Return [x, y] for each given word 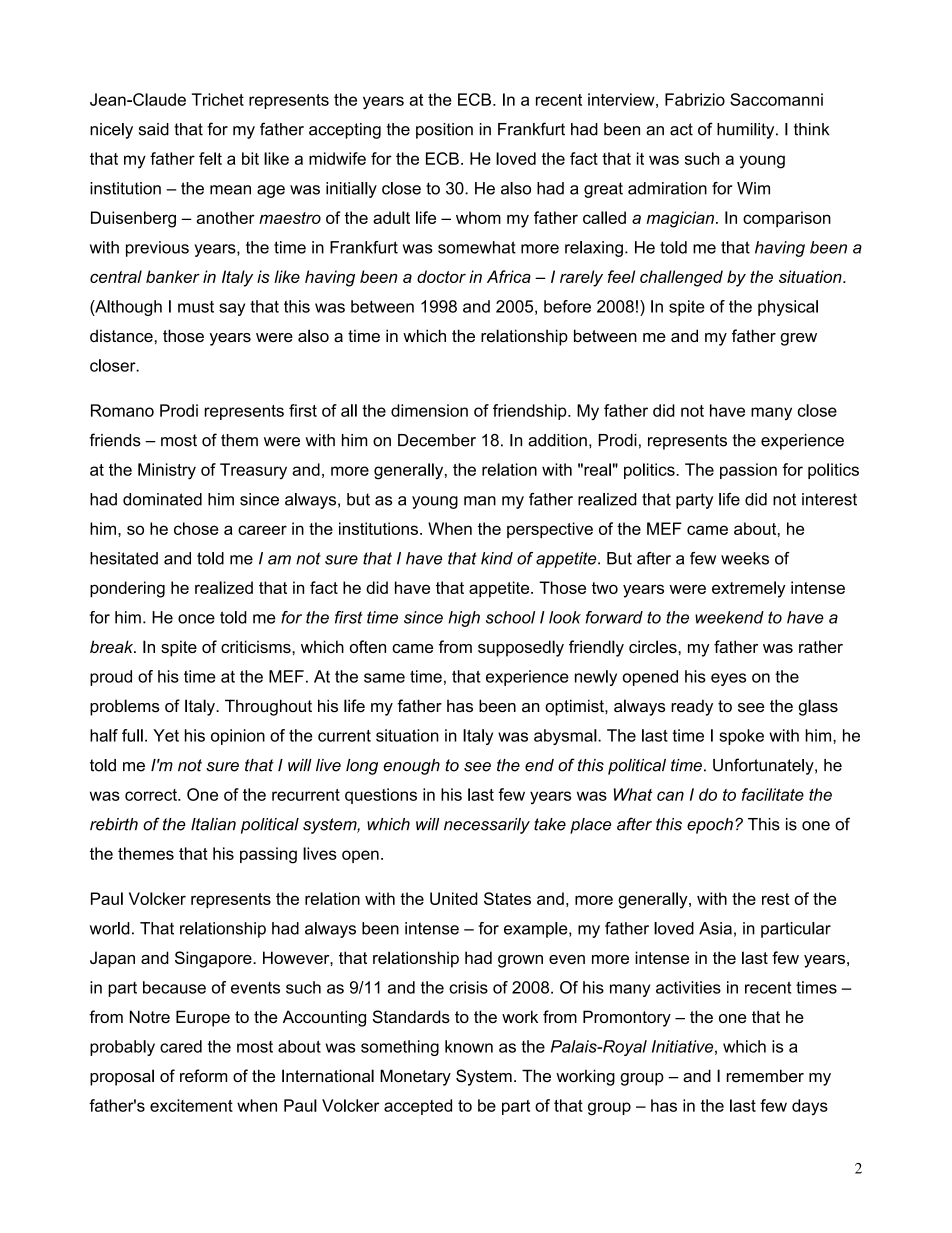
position [444, 131]
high [464, 619]
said [154, 129]
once [196, 619]
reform [203, 1076]
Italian [213, 824]
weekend [729, 617]
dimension [429, 410]
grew [798, 339]
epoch [710, 826]
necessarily [487, 826]
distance [121, 335]
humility [747, 131]
